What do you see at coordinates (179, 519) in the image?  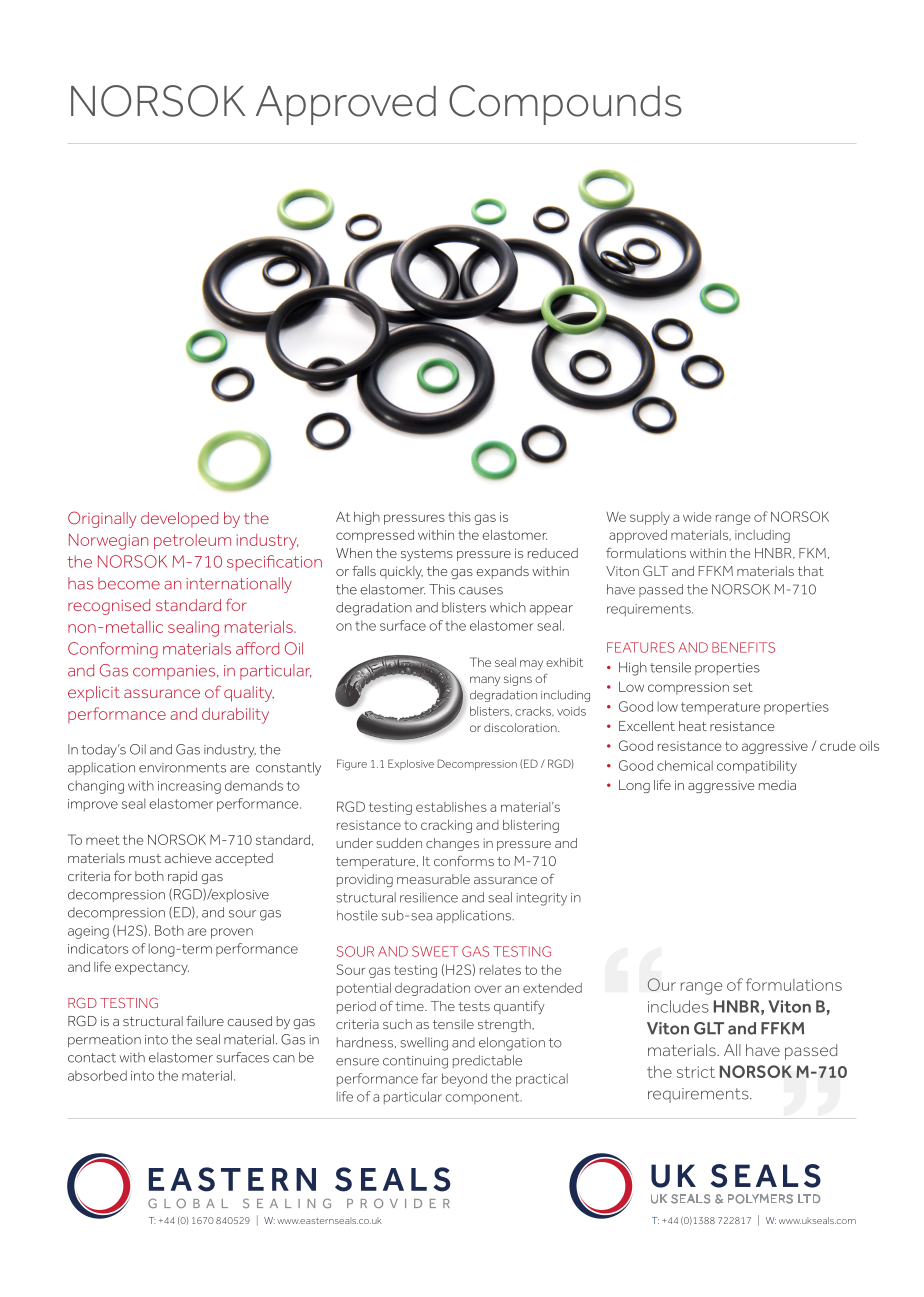 I see `developed` at bounding box center [179, 519].
